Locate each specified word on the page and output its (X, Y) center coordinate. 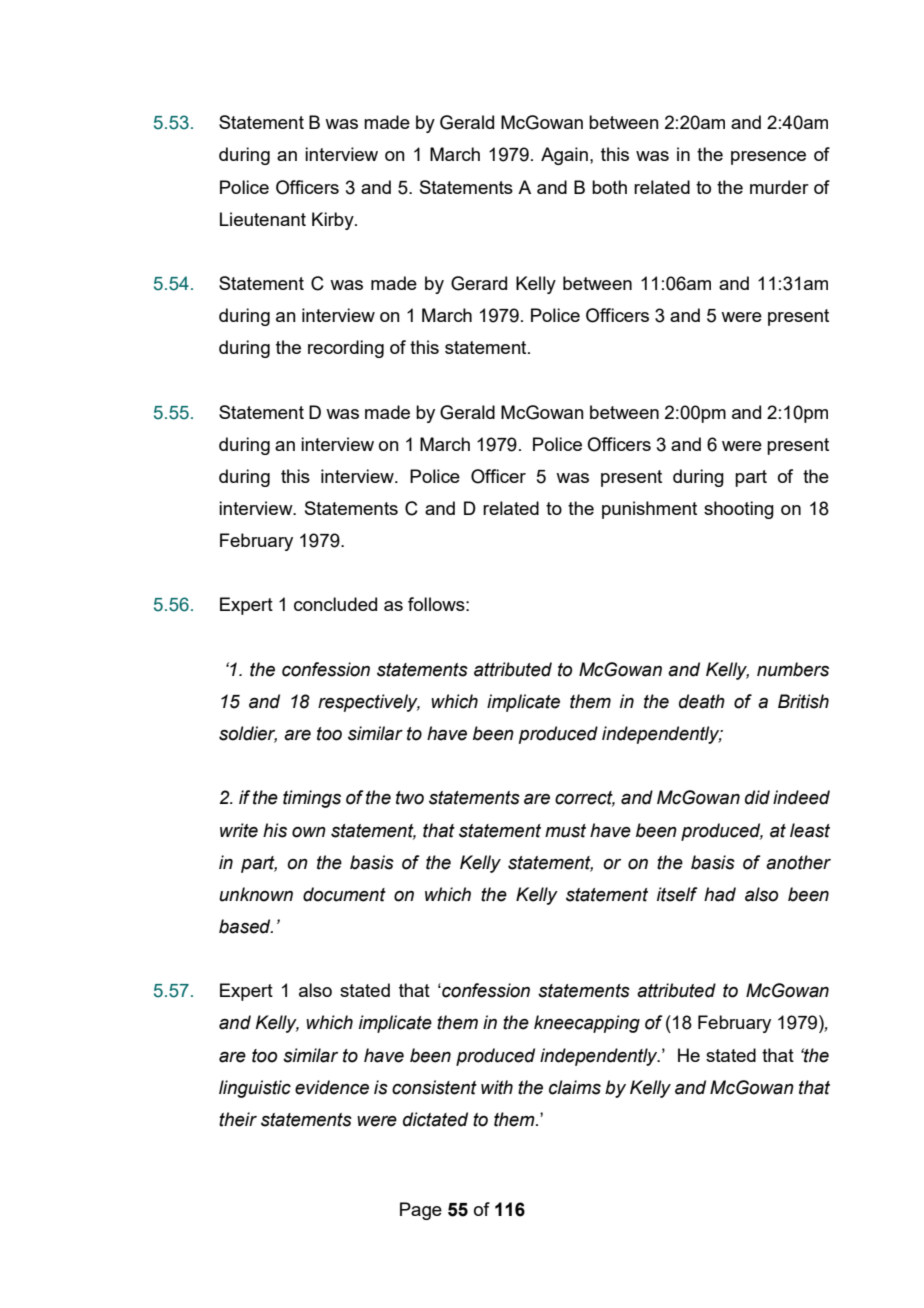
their (238, 1119)
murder (779, 187)
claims (575, 1087)
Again (564, 156)
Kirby (334, 221)
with (497, 1087)
